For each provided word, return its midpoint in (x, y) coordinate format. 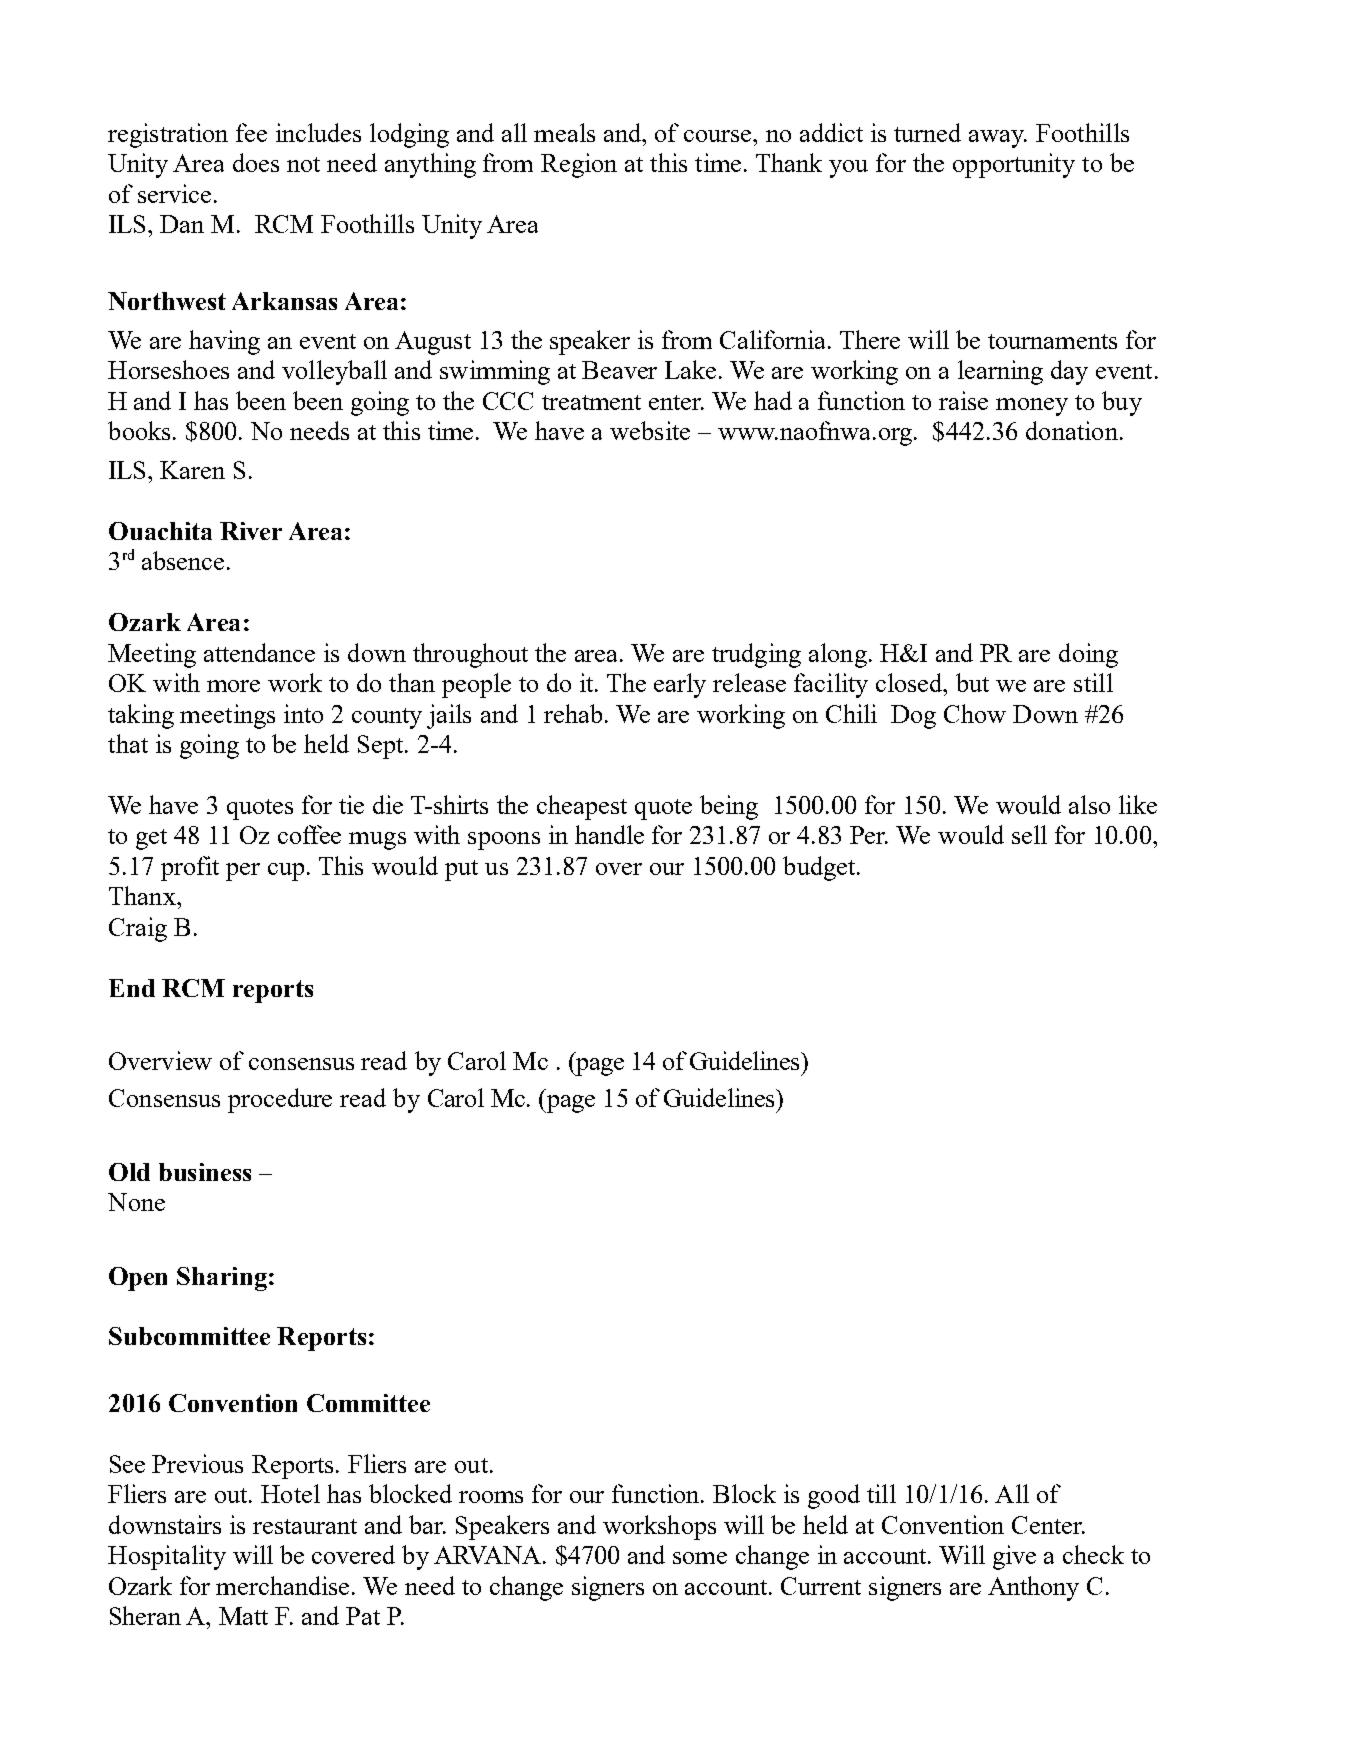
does (256, 162)
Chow (975, 713)
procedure (280, 1100)
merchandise (284, 1585)
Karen (192, 470)
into (303, 713)
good (834, 1496)
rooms (491, 1497)
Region (579, 165)
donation (1072, 430)
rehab (575, 713)
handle (609, 834)
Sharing (222, 1279)
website (650, 430)
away (998, 139)
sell (1029, 834)
